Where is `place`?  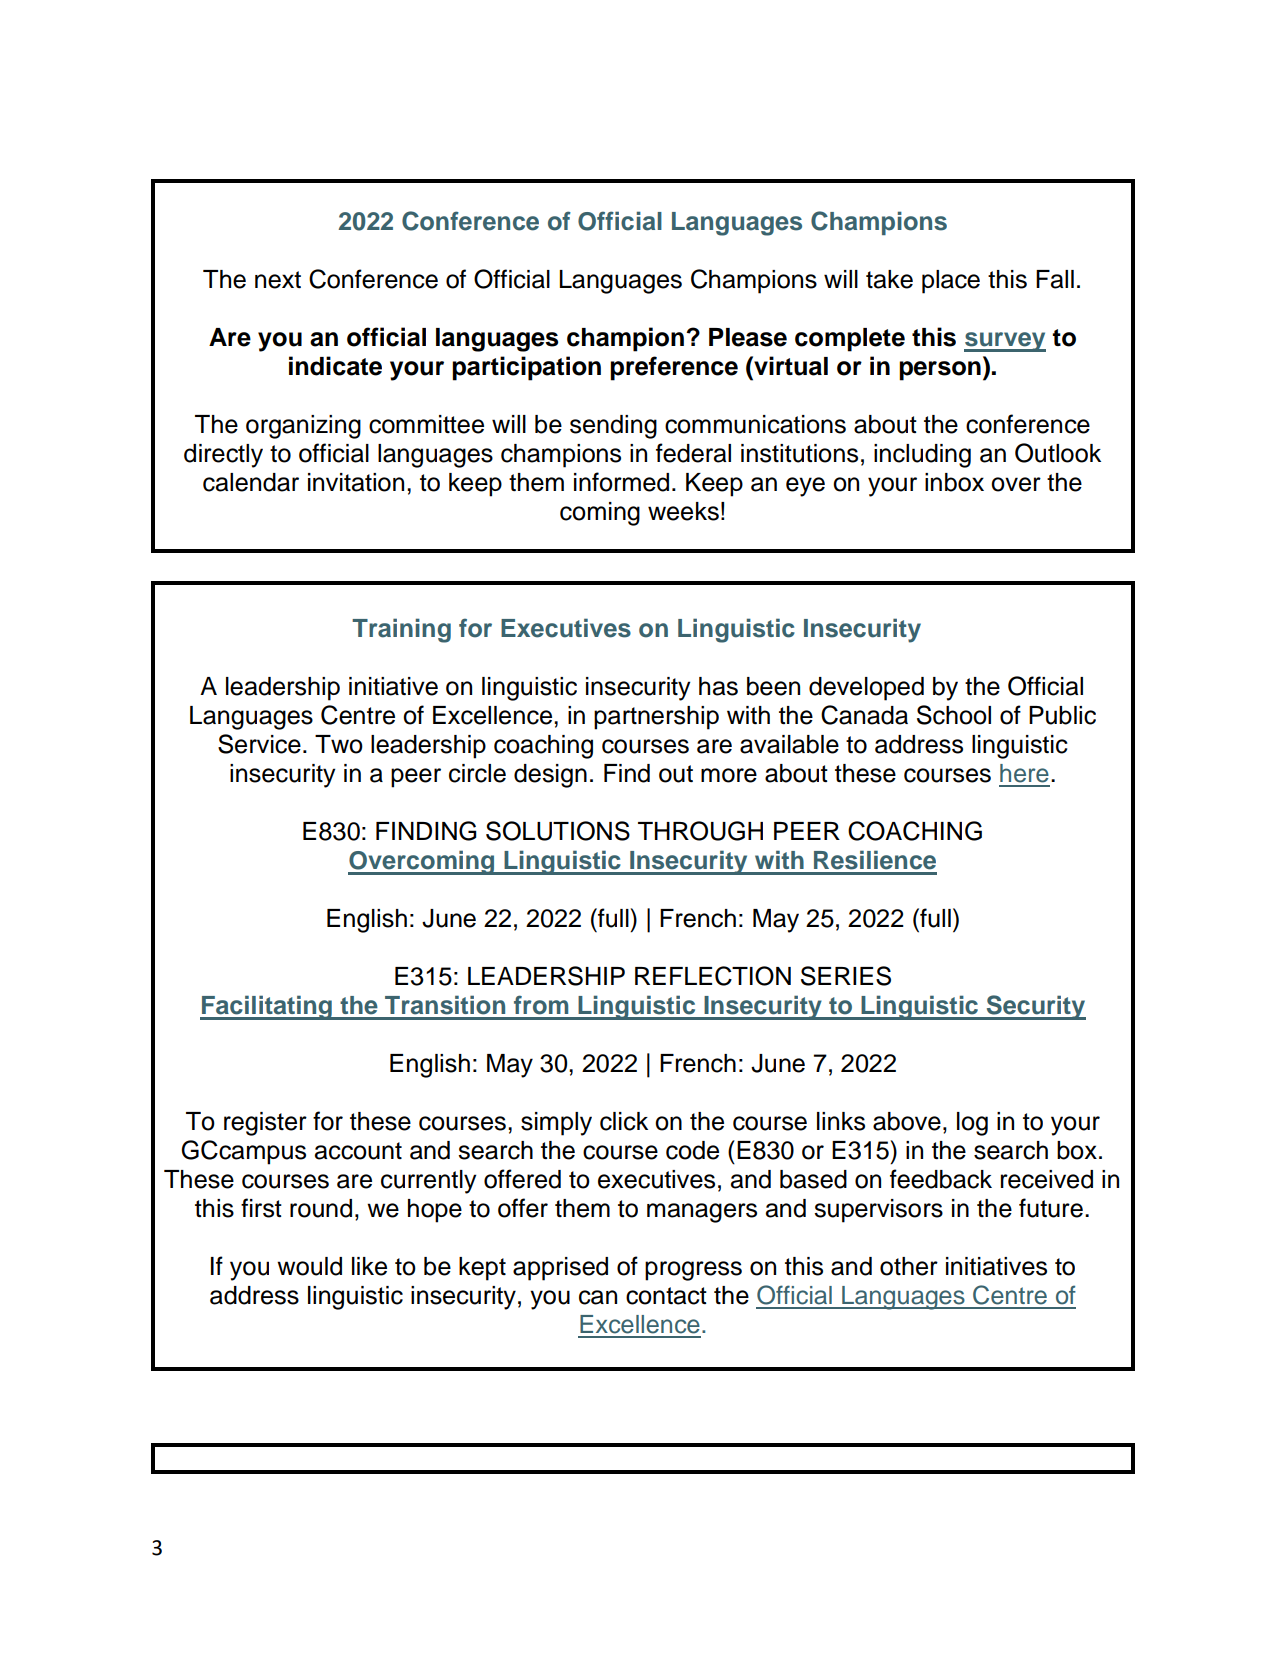 place is located at coordinates (951, 282).
